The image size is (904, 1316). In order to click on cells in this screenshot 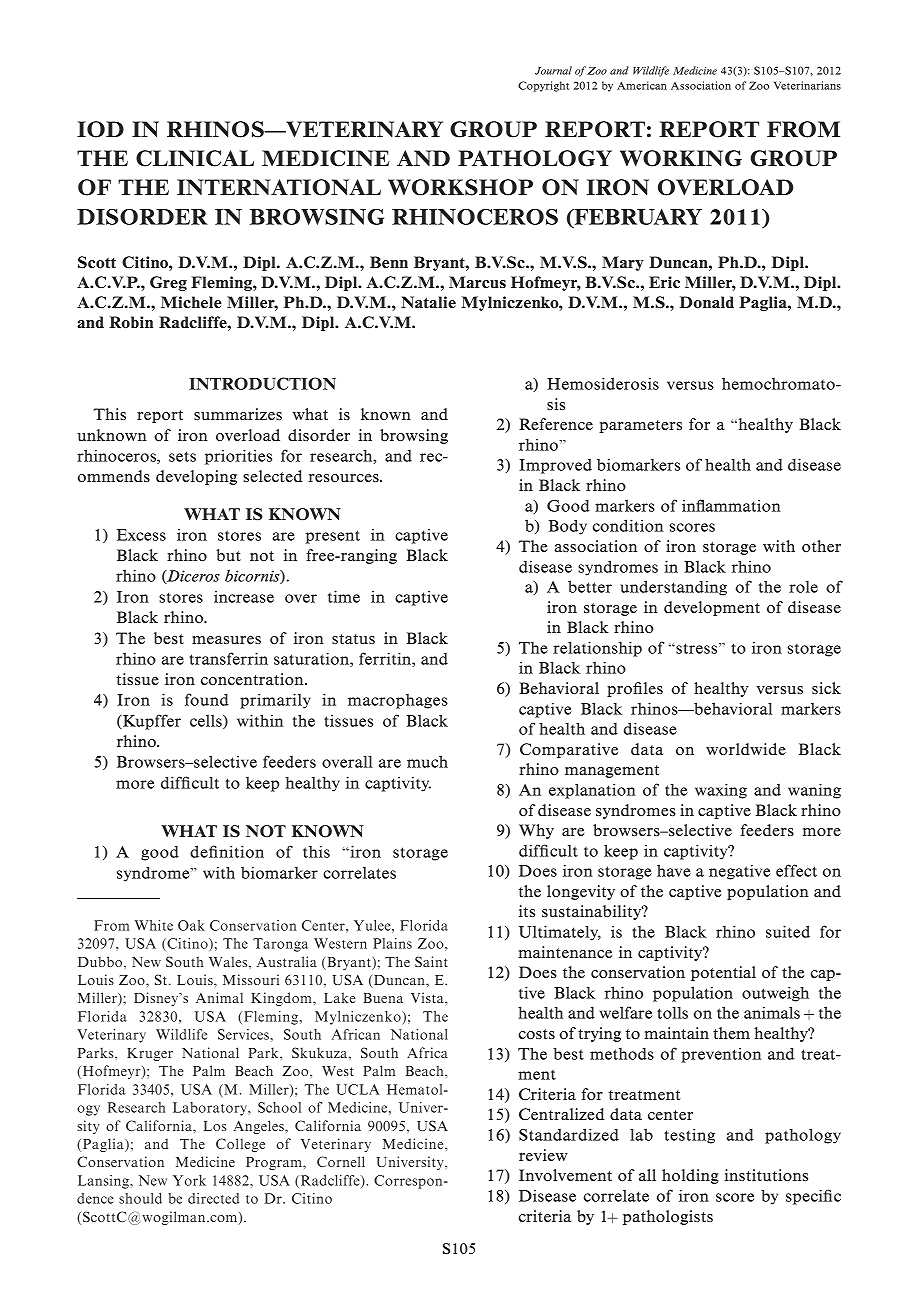, I will do `click(207, 721)`.
